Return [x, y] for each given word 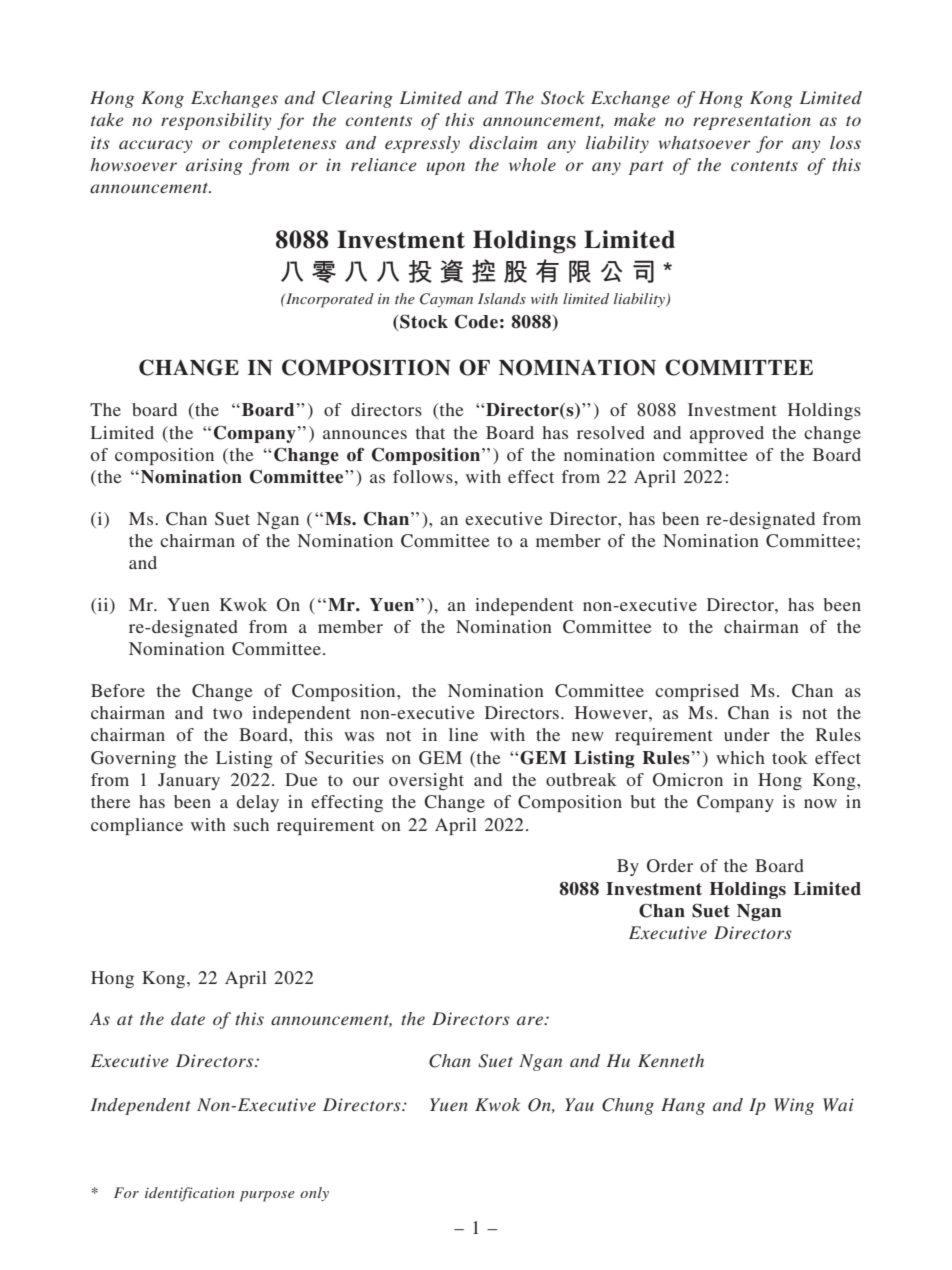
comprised [697, 692]
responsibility [216, 121]
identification [189, 1194]
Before [118, 690]
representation [752, 121]
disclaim [503, 142]
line [463, 734]
